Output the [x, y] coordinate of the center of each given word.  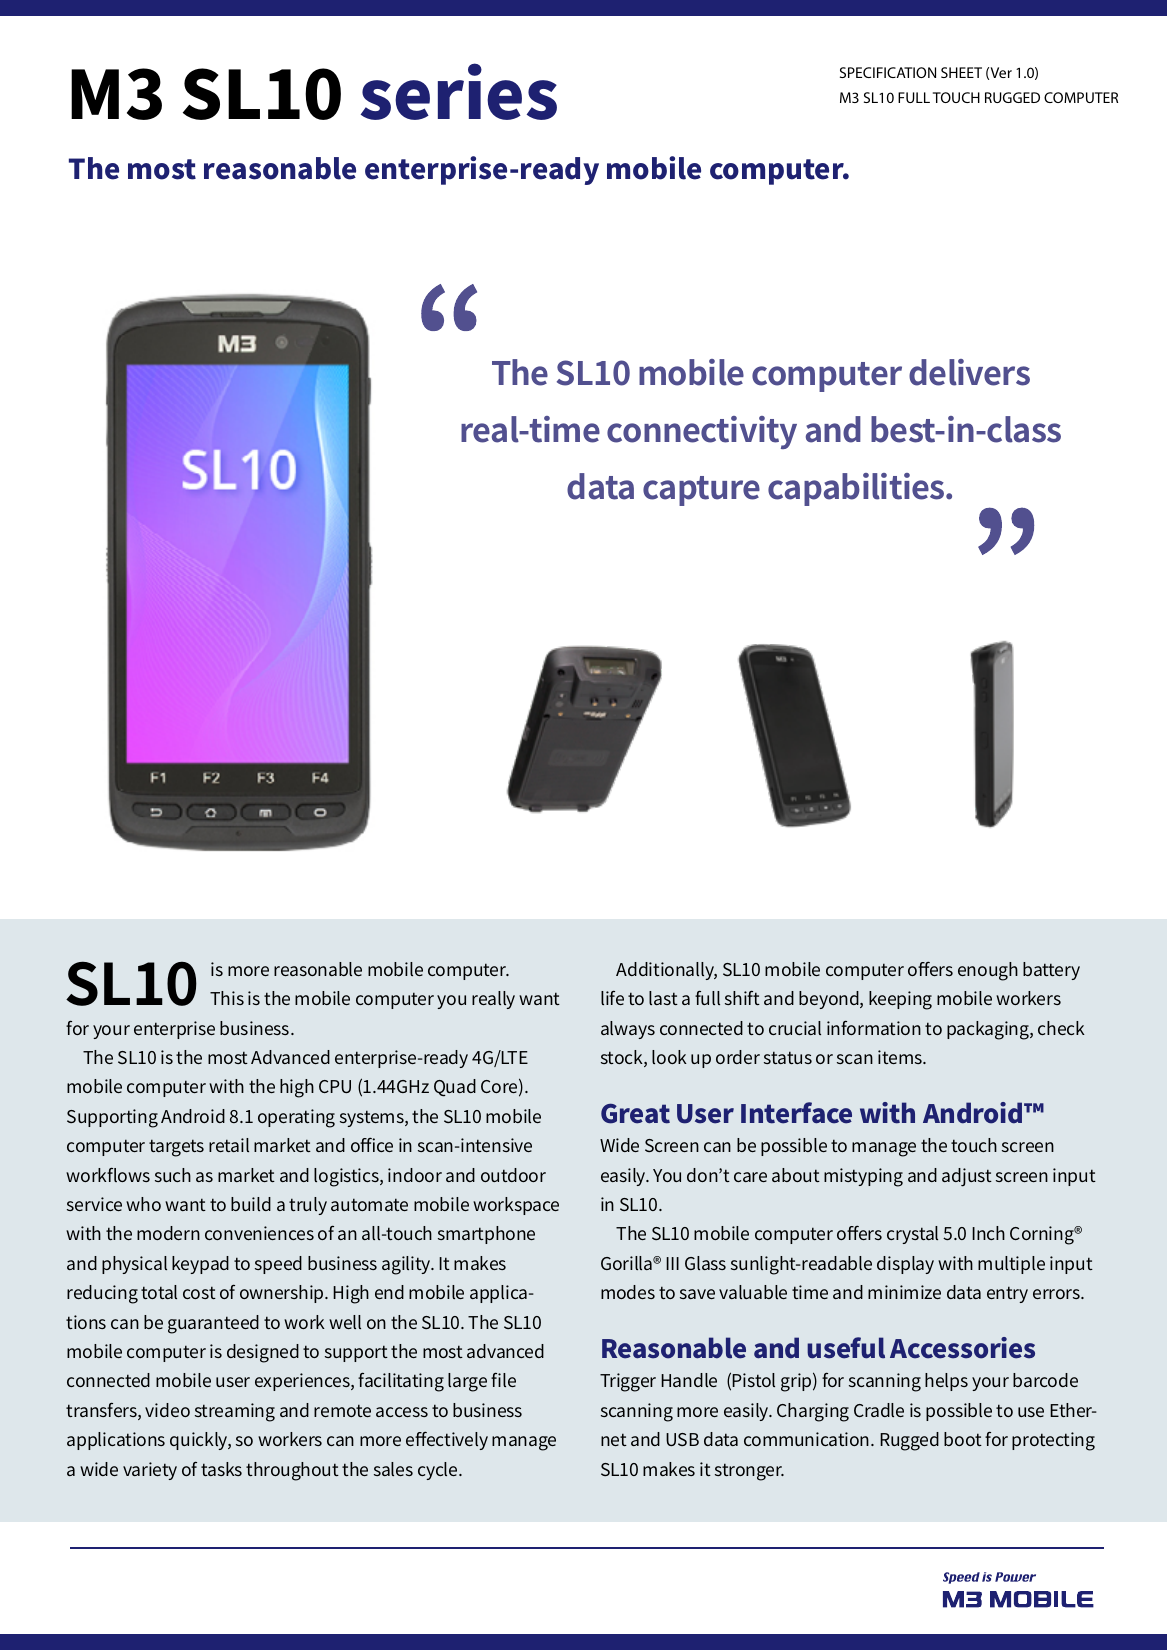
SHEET [961, 72]
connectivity [702, 432]
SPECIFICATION [888, 72]
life [612, 997]
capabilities [857, 489]
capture [701, 491]
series [459, 91]
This [227, 998]
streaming [235, 1412]
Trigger [628, 1382]
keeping [900, 1000]
